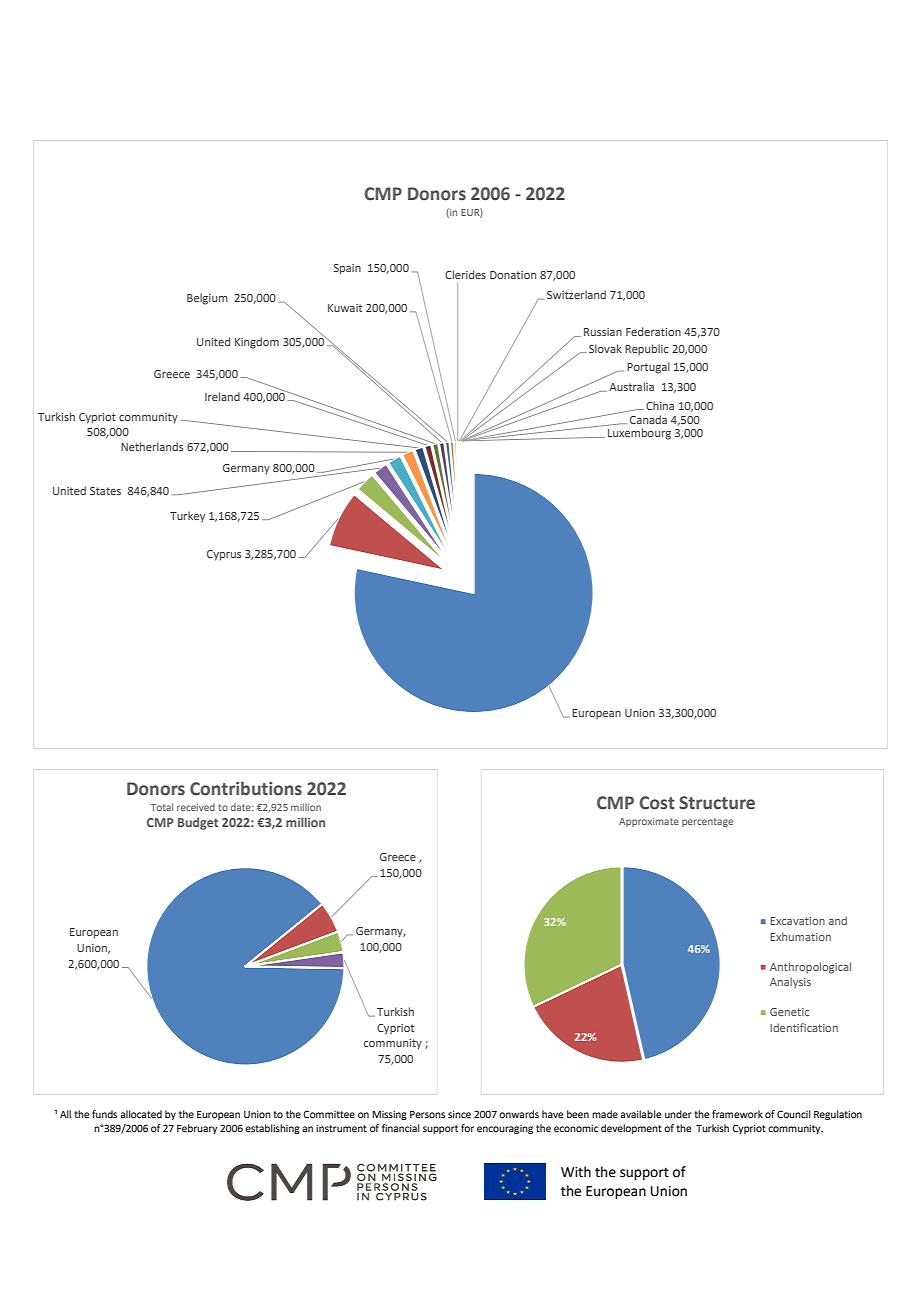 The image size is (924, 1308). What do you see at coordinates (649, 822) in the image?
I see `Approximate` at bounding box center [649, 822].
